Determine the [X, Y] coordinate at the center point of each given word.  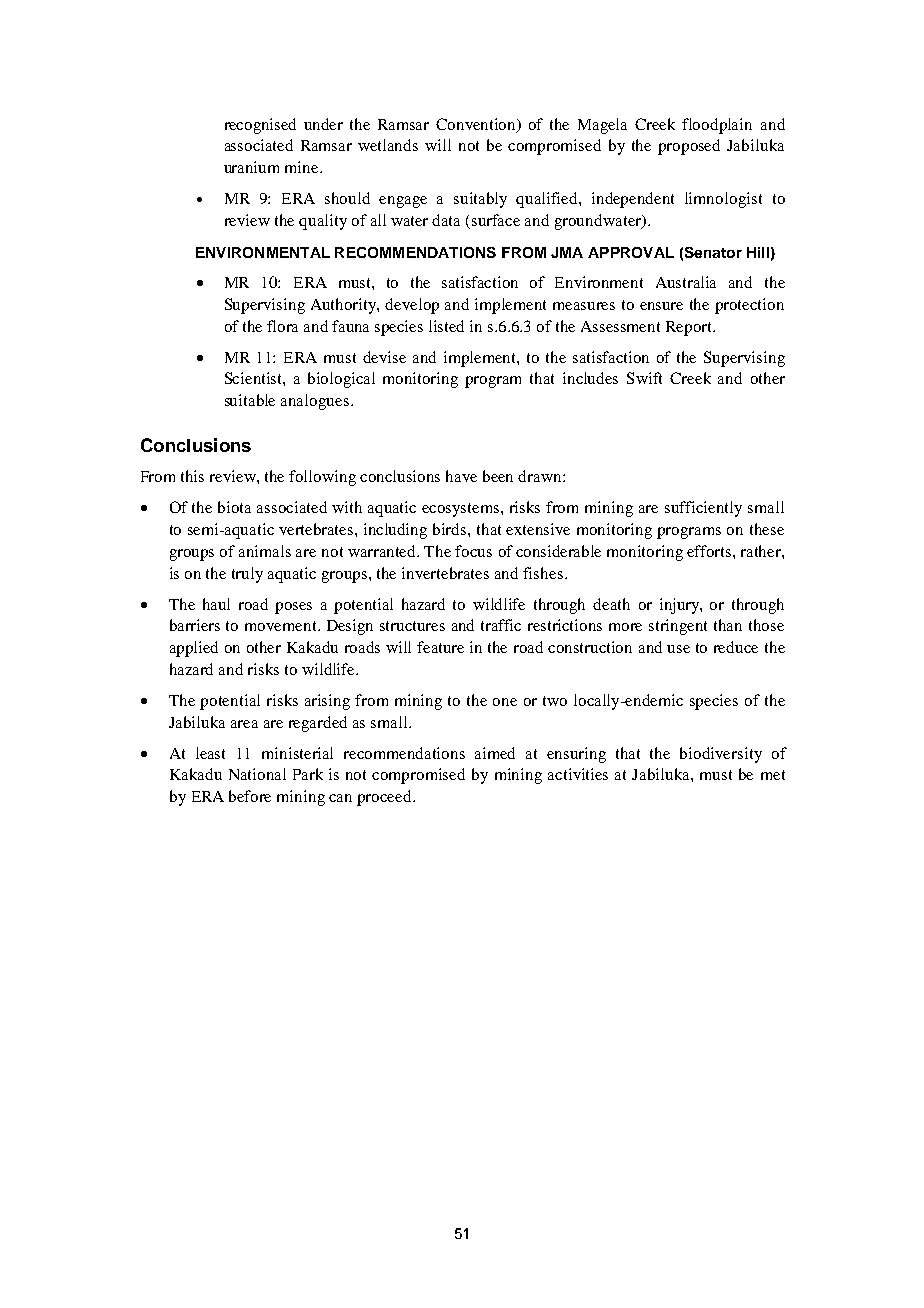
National [257, 774]
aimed [495, 753]
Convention [477, 125]
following [322, 478]
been [498, 476]
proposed [689, 147]
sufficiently [703, 509]
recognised [260, 126]
